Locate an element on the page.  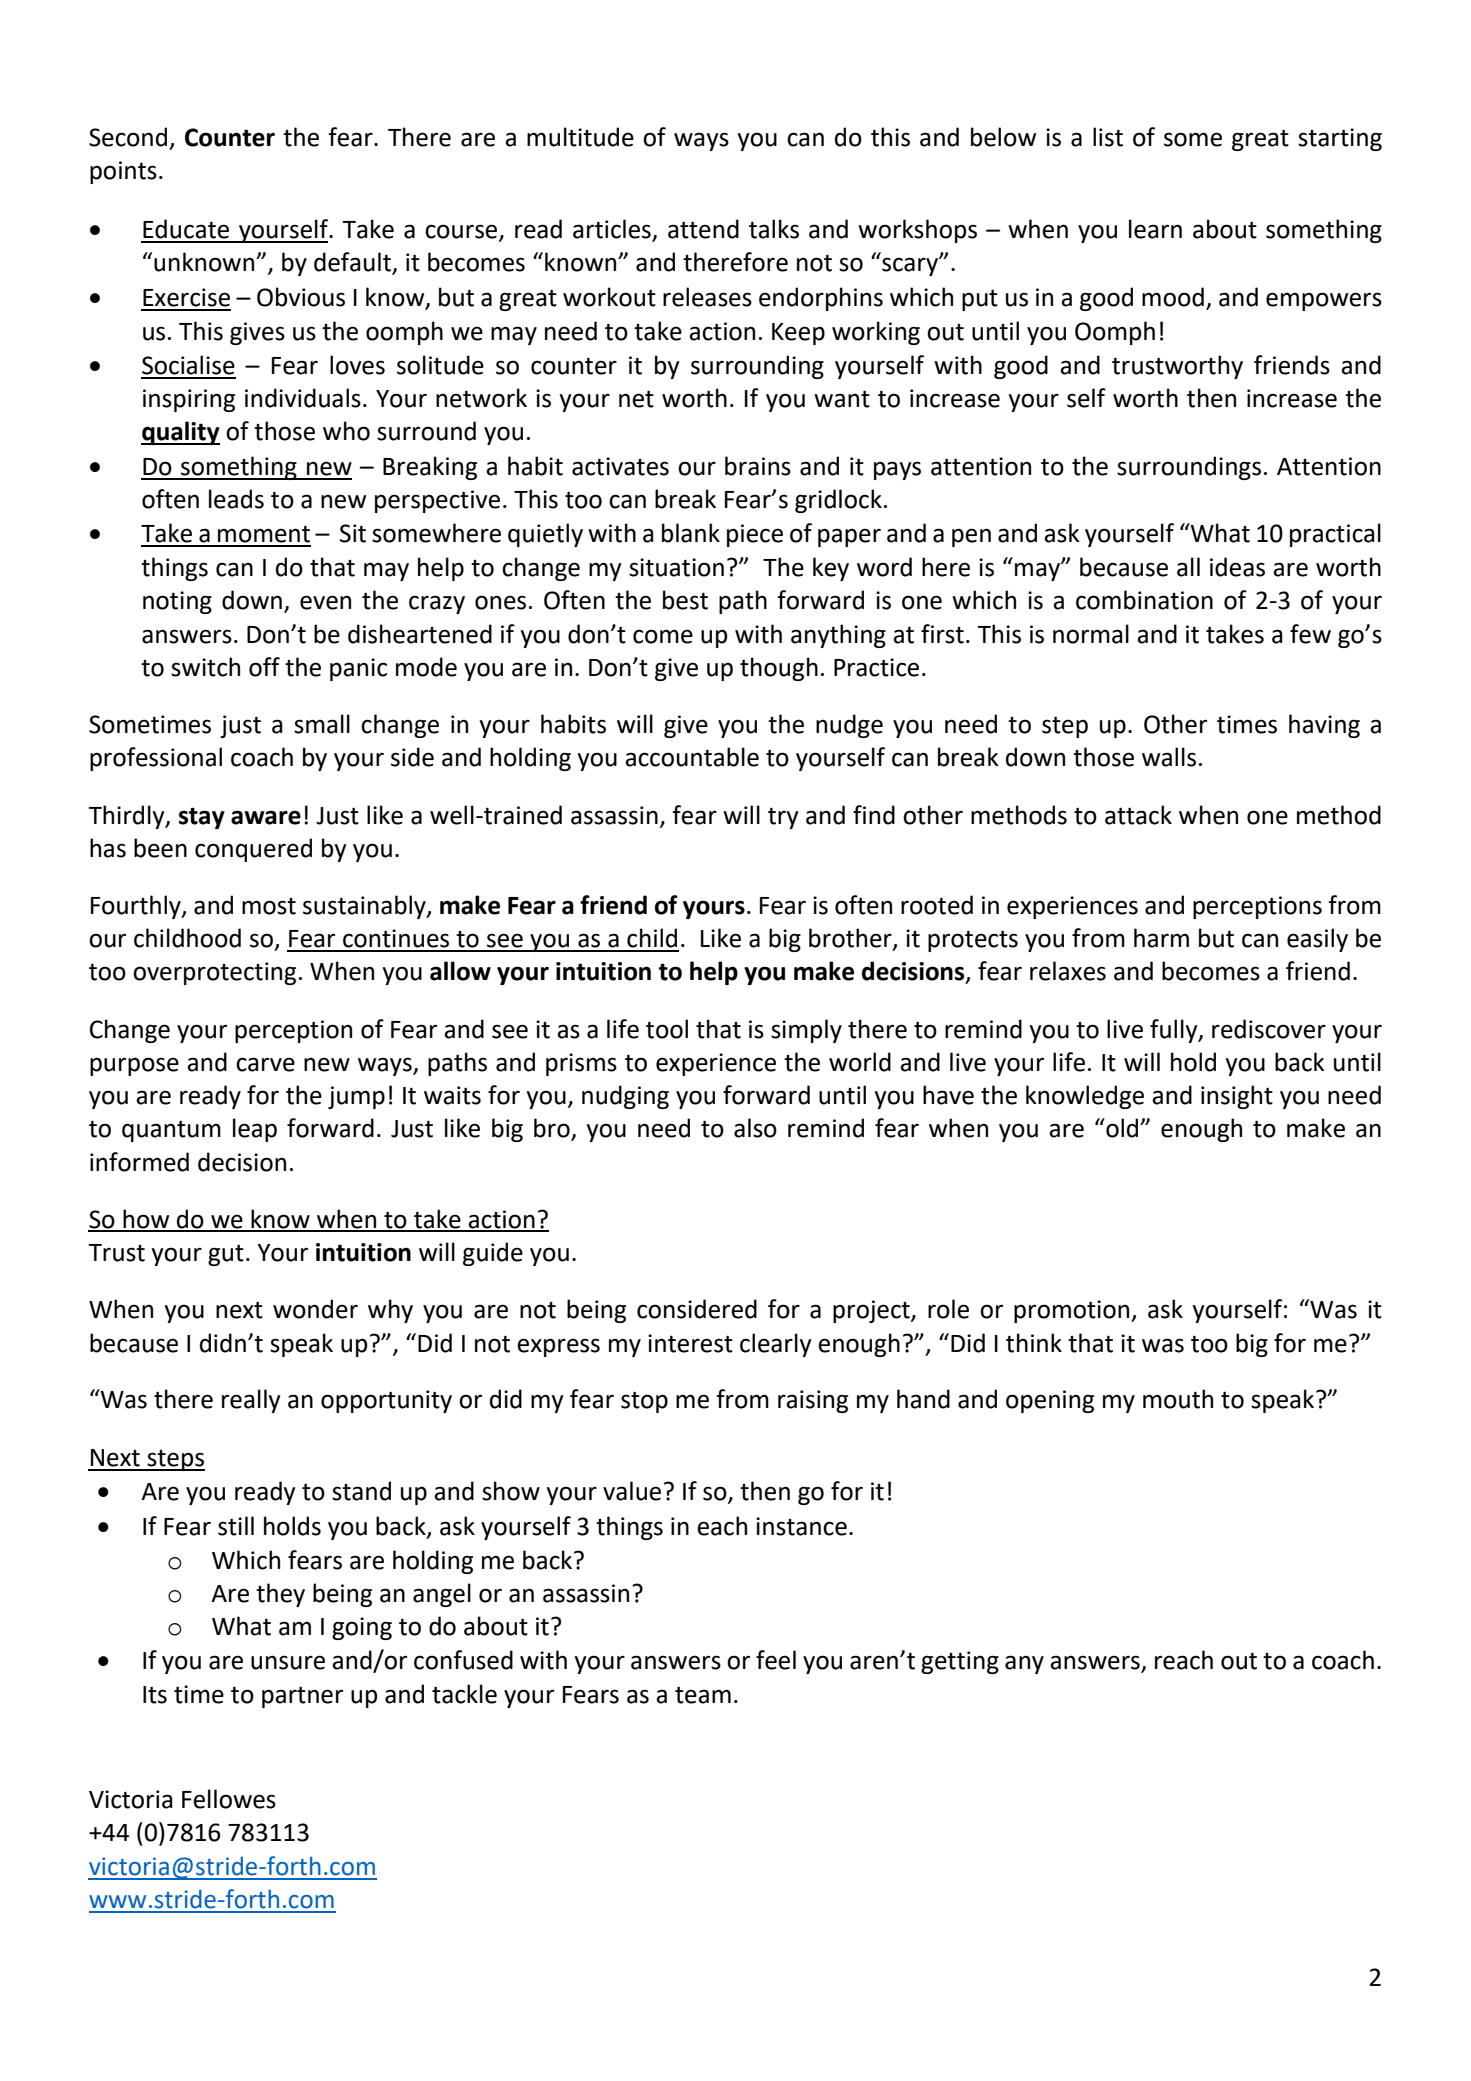
learn is located at coordinates (1155, 229).
